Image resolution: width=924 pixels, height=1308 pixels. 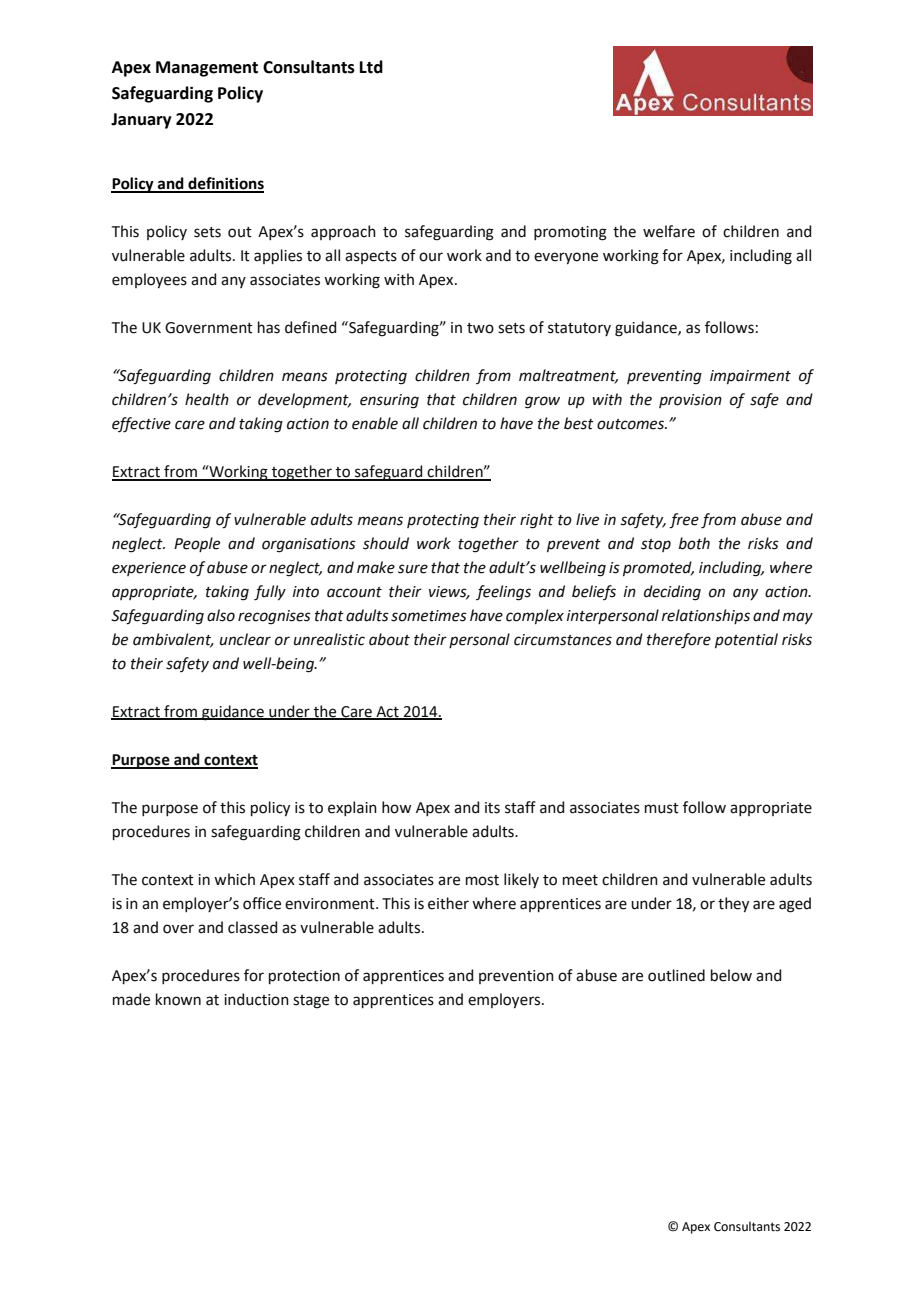 I want to click on explain, so click(x=352, y=808).
